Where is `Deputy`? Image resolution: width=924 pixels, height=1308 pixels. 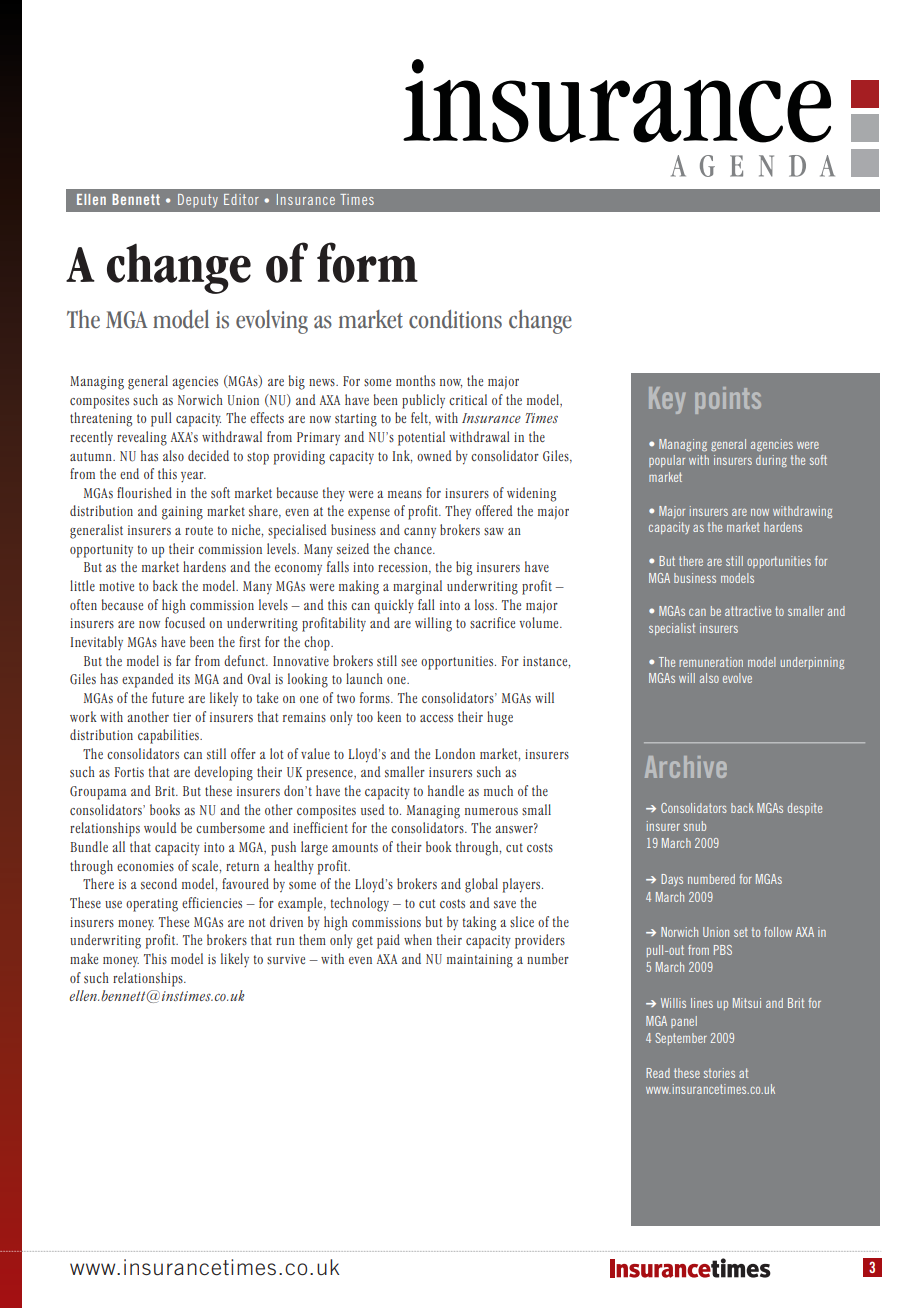 Deputy is located at coordinates (198, 201).
